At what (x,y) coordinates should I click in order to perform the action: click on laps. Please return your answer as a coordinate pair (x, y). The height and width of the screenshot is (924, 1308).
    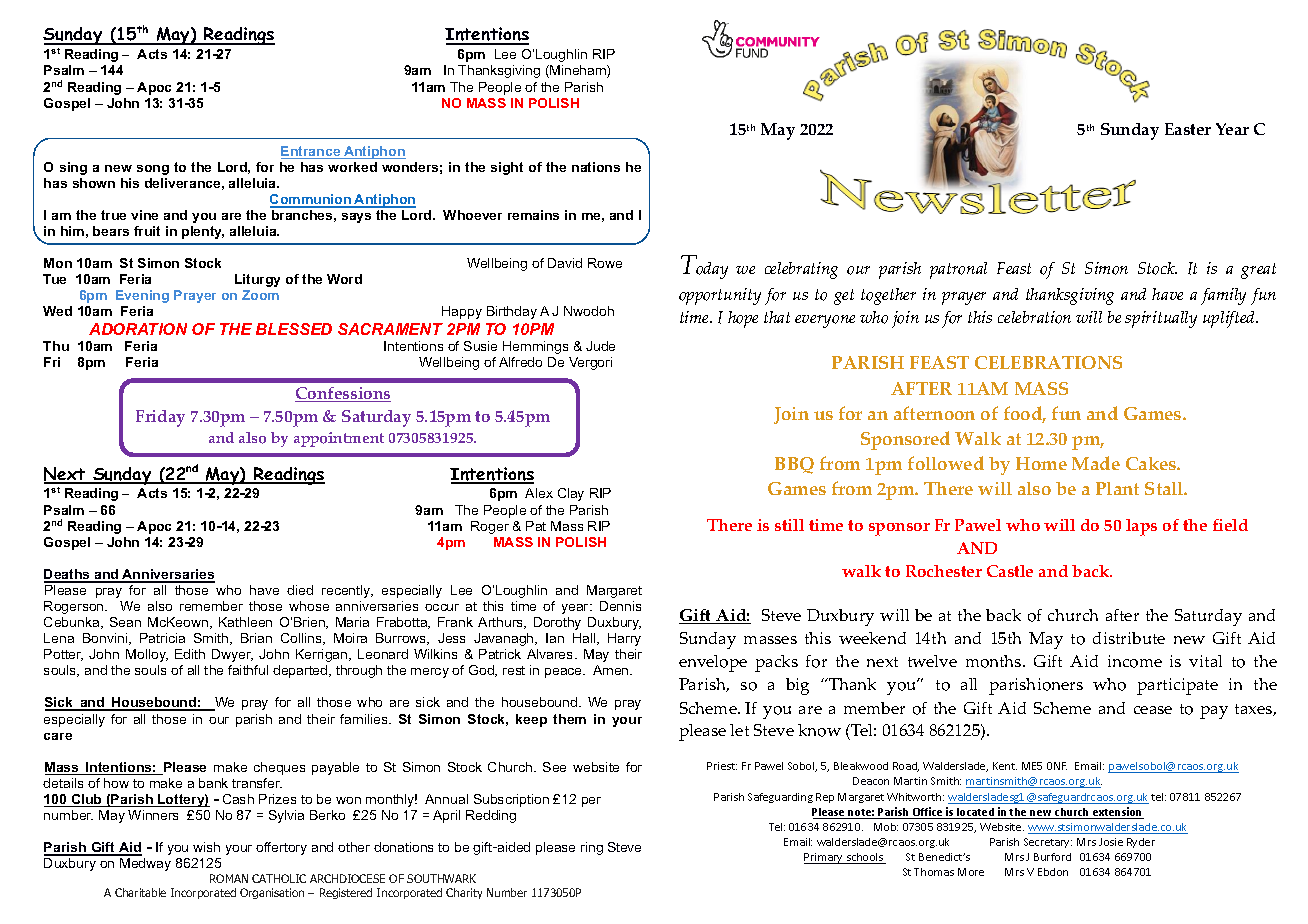
    Looking at the image, I should click on (1141, 527).
